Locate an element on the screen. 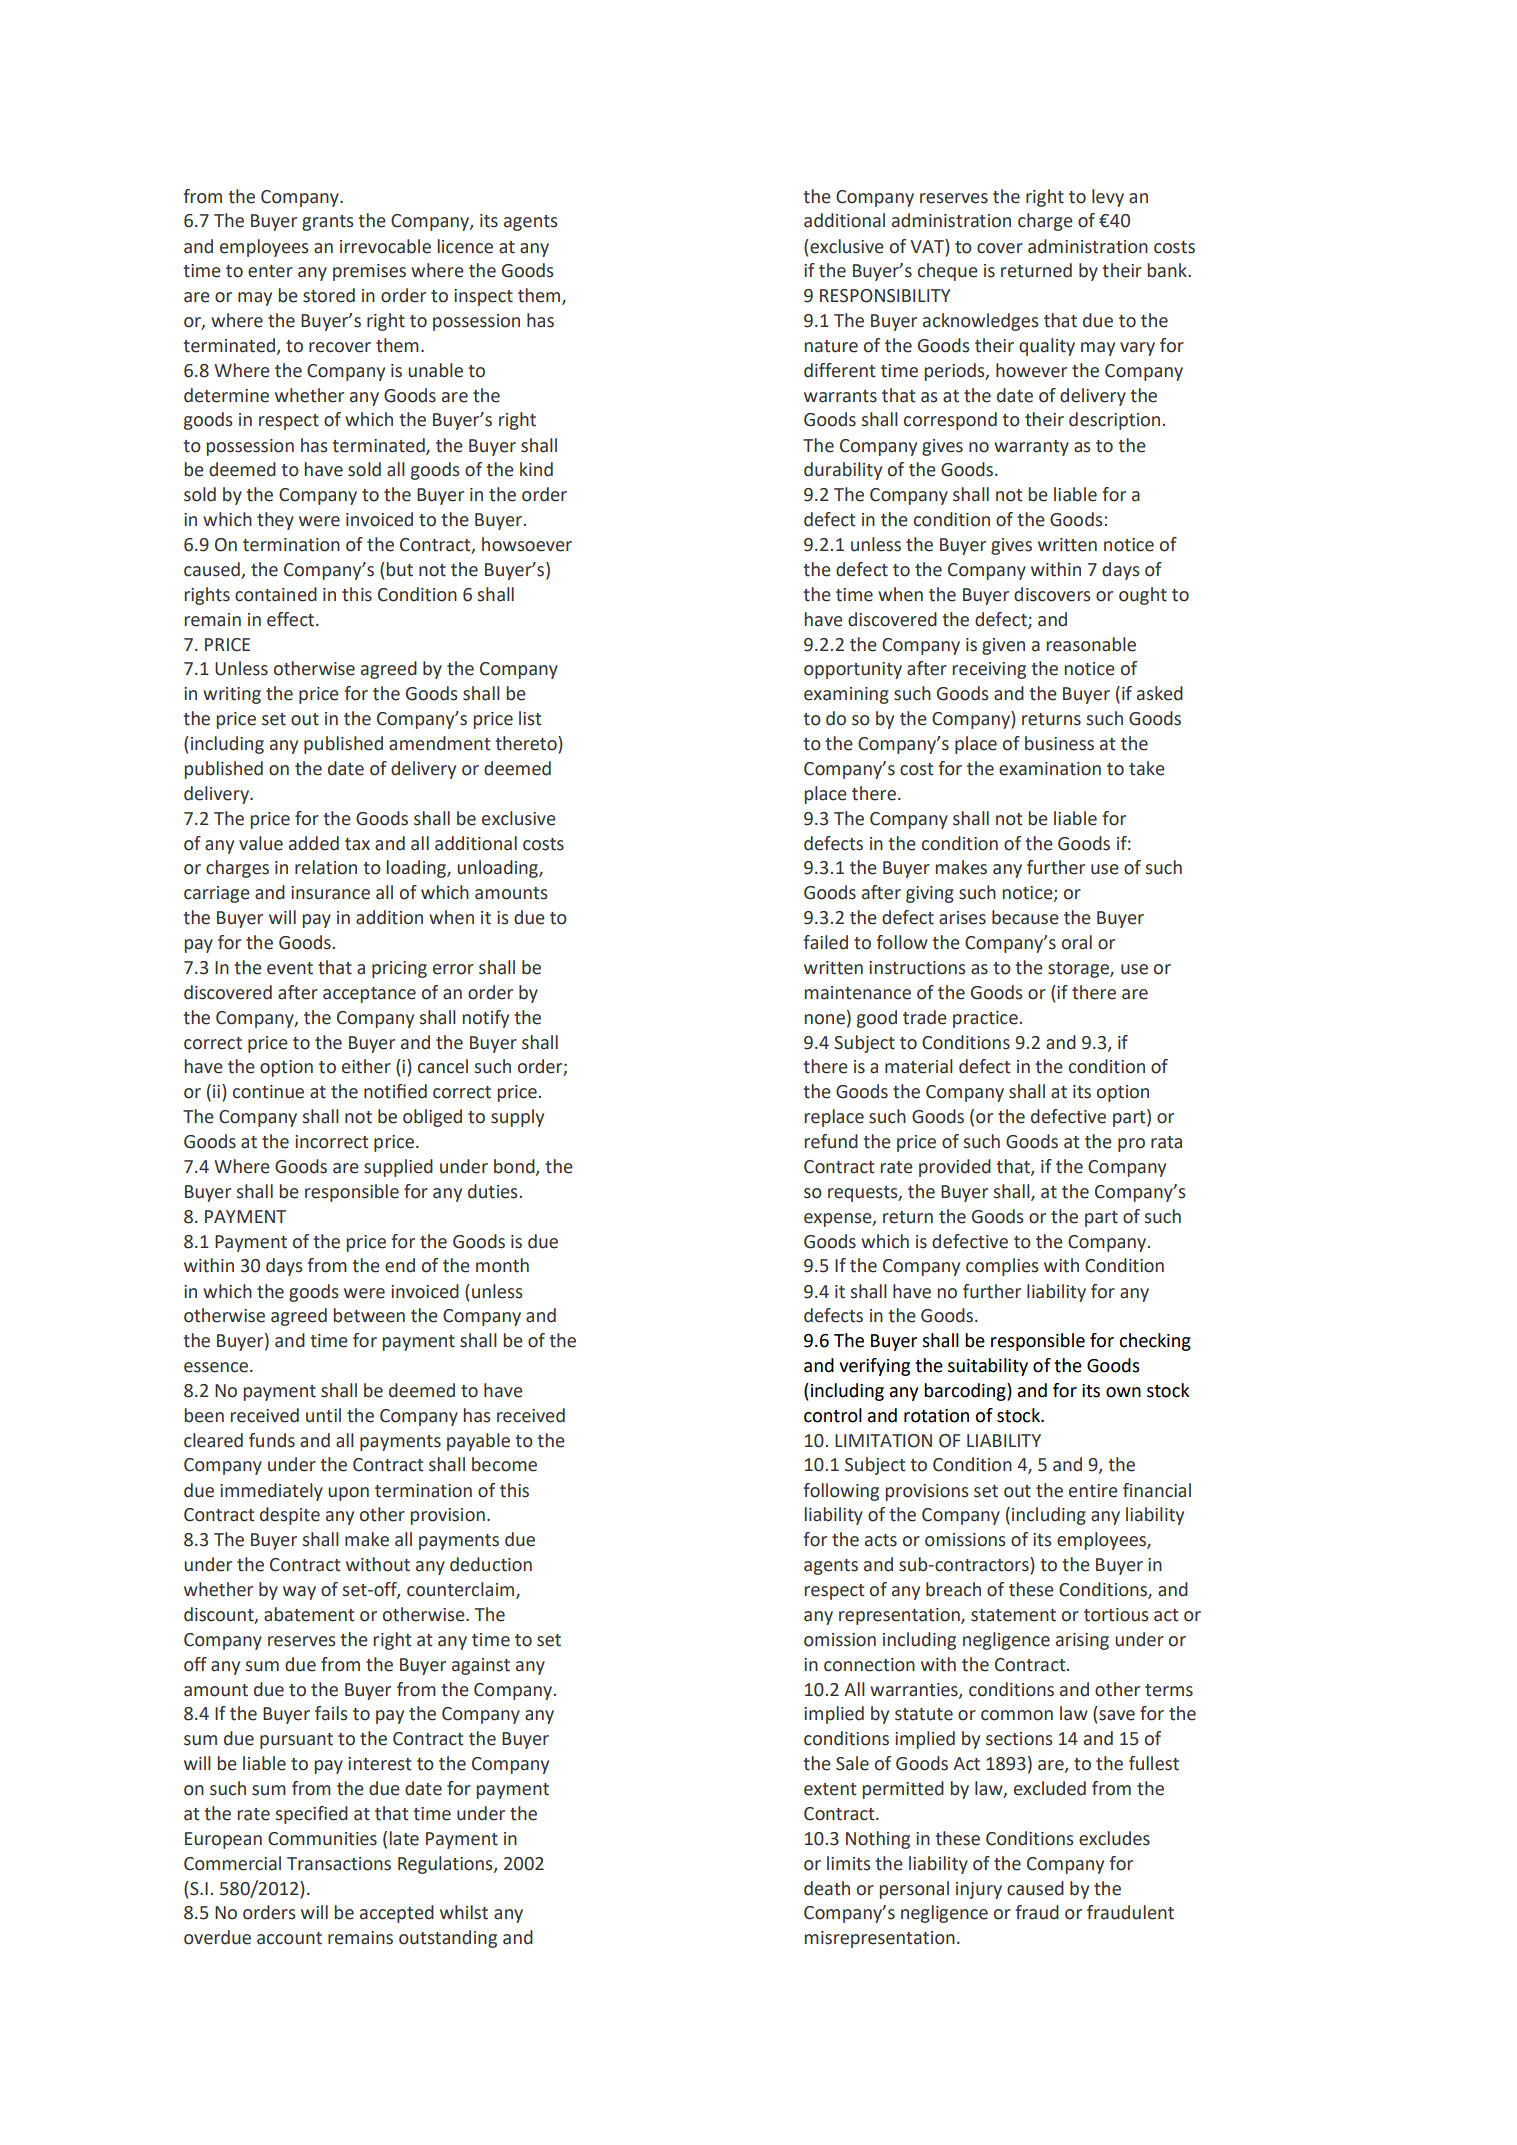 This screenshot has height=2145, width=1517. list is located at coordinates (530, 718).
